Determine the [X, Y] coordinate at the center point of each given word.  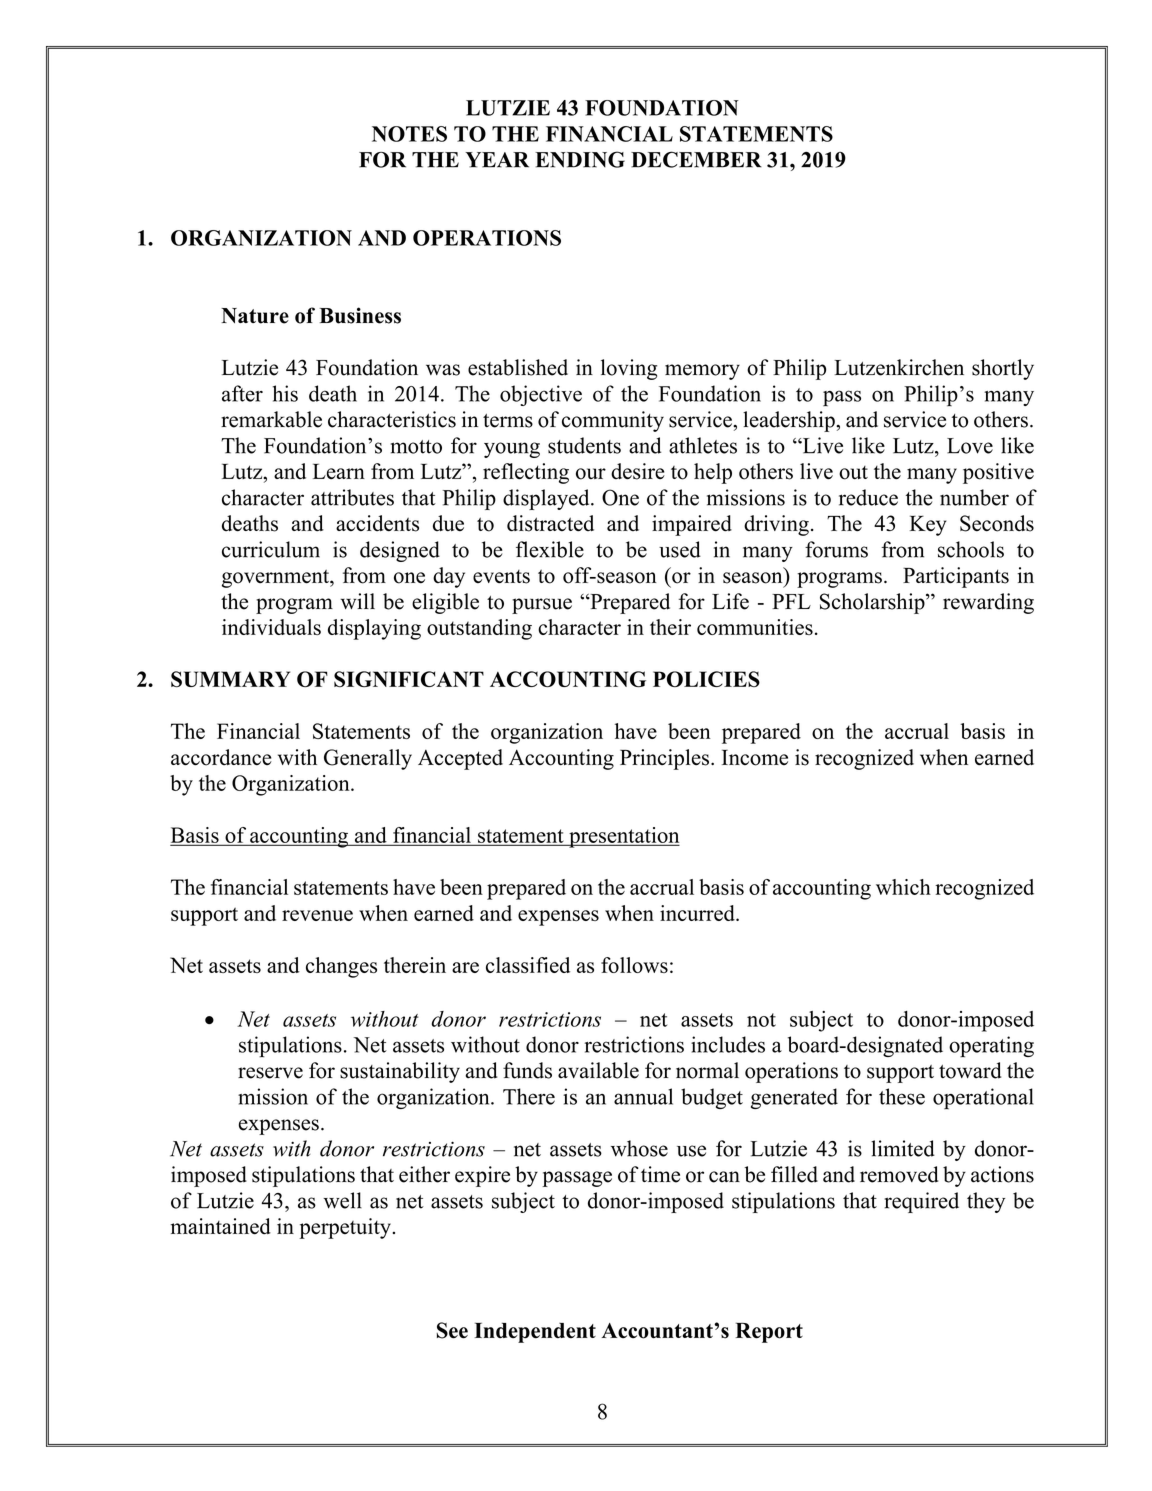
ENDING [580, 159]
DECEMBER [696, 159]
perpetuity [345, 1228]
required [922, 1202]
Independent [535, 1332]
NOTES [409, 134]
